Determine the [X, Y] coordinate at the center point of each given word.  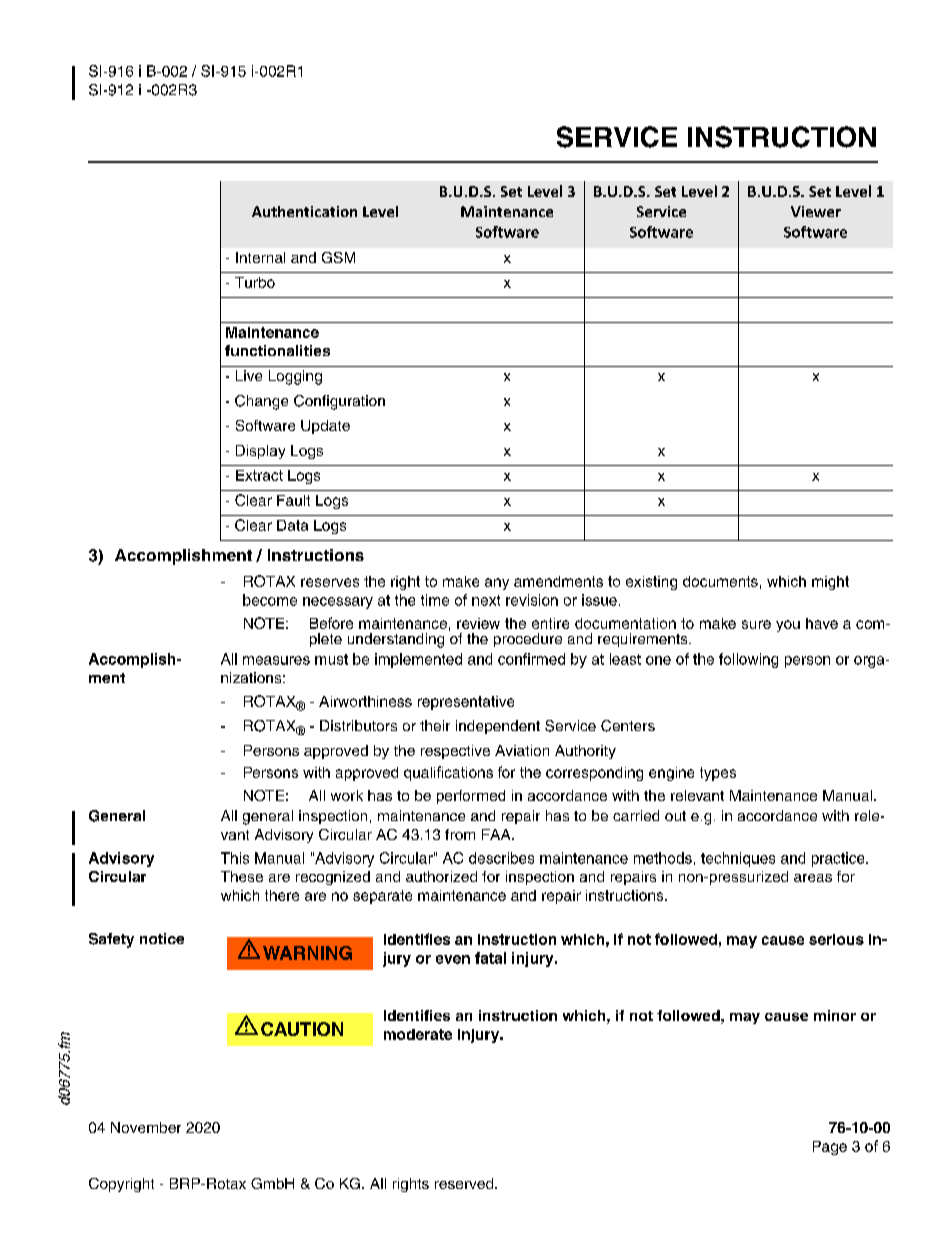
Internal [260, 257]
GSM [338, 257]
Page [830, 1148]
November [146, 1127]
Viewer [816, 211]
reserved [465, 1183]
